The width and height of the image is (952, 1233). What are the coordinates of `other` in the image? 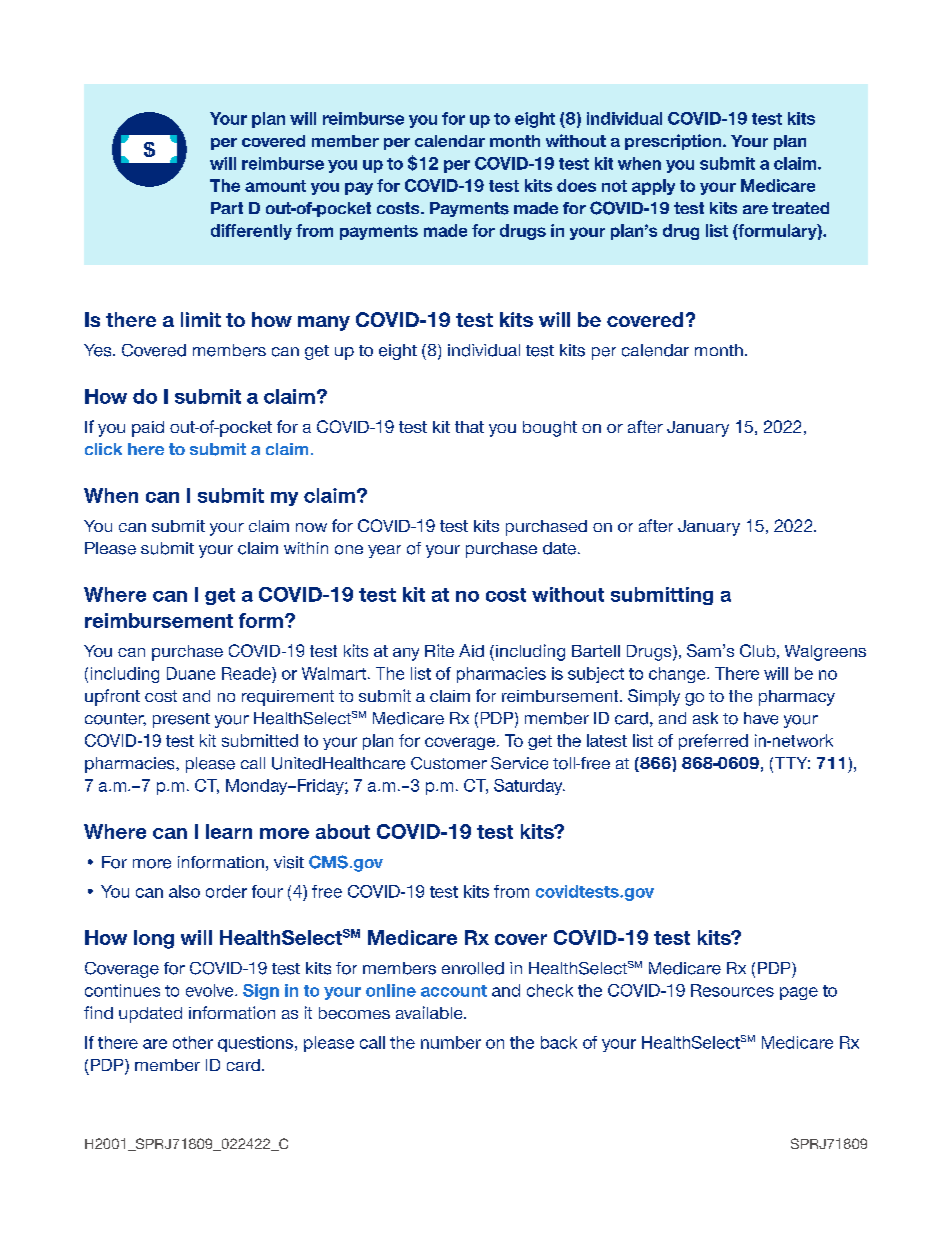 It's located at (193, 1042).
